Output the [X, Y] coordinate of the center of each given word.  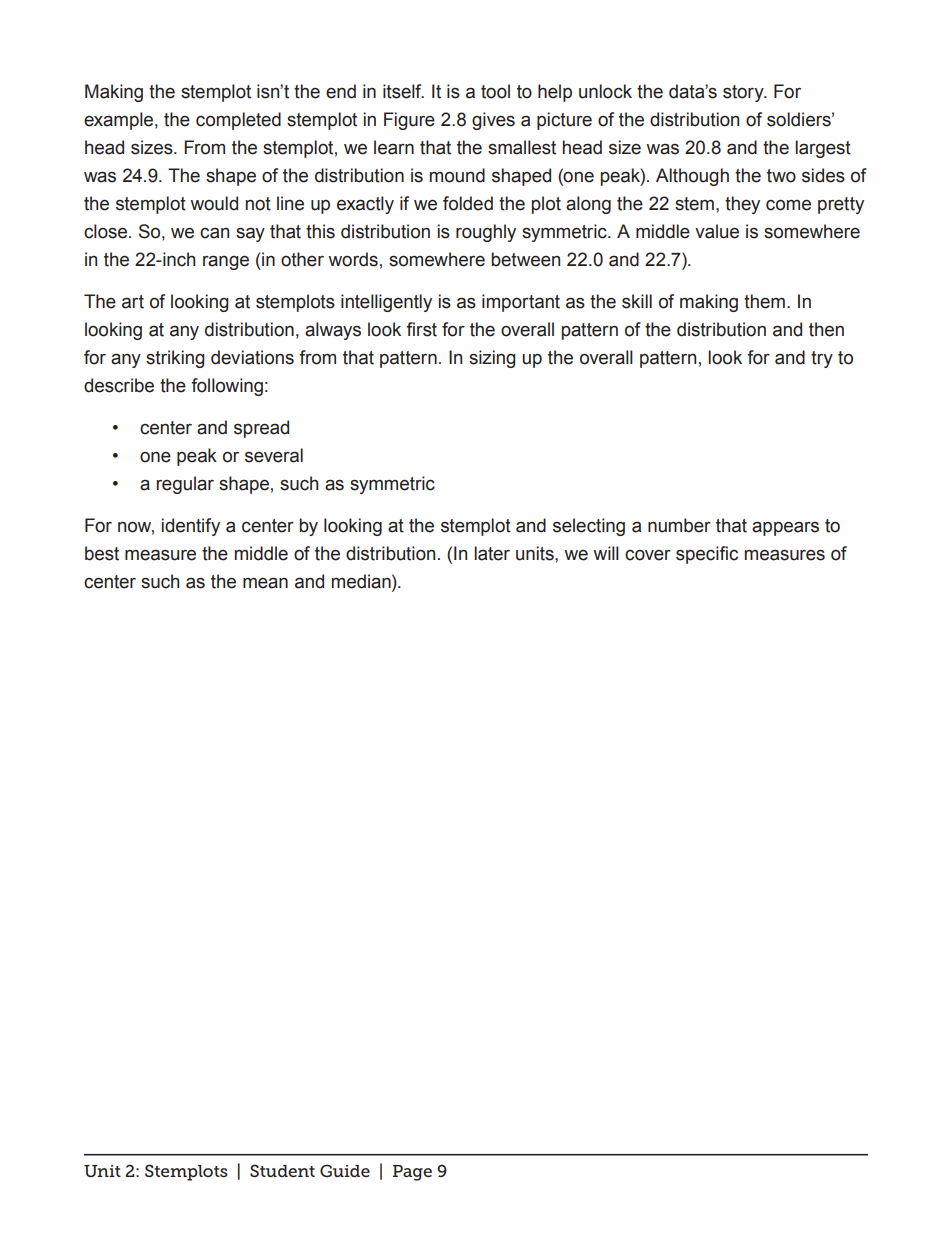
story [744, 93]
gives [493, 121]
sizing [492, 359]
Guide [345, 1170]
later [492, 553]
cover [648, 555]
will [606, 553]
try [822, 359]
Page [412, 1173]
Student [282, 1170]
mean [265, 583]
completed [238, 121]
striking [175, 359]
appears [785, 528]
